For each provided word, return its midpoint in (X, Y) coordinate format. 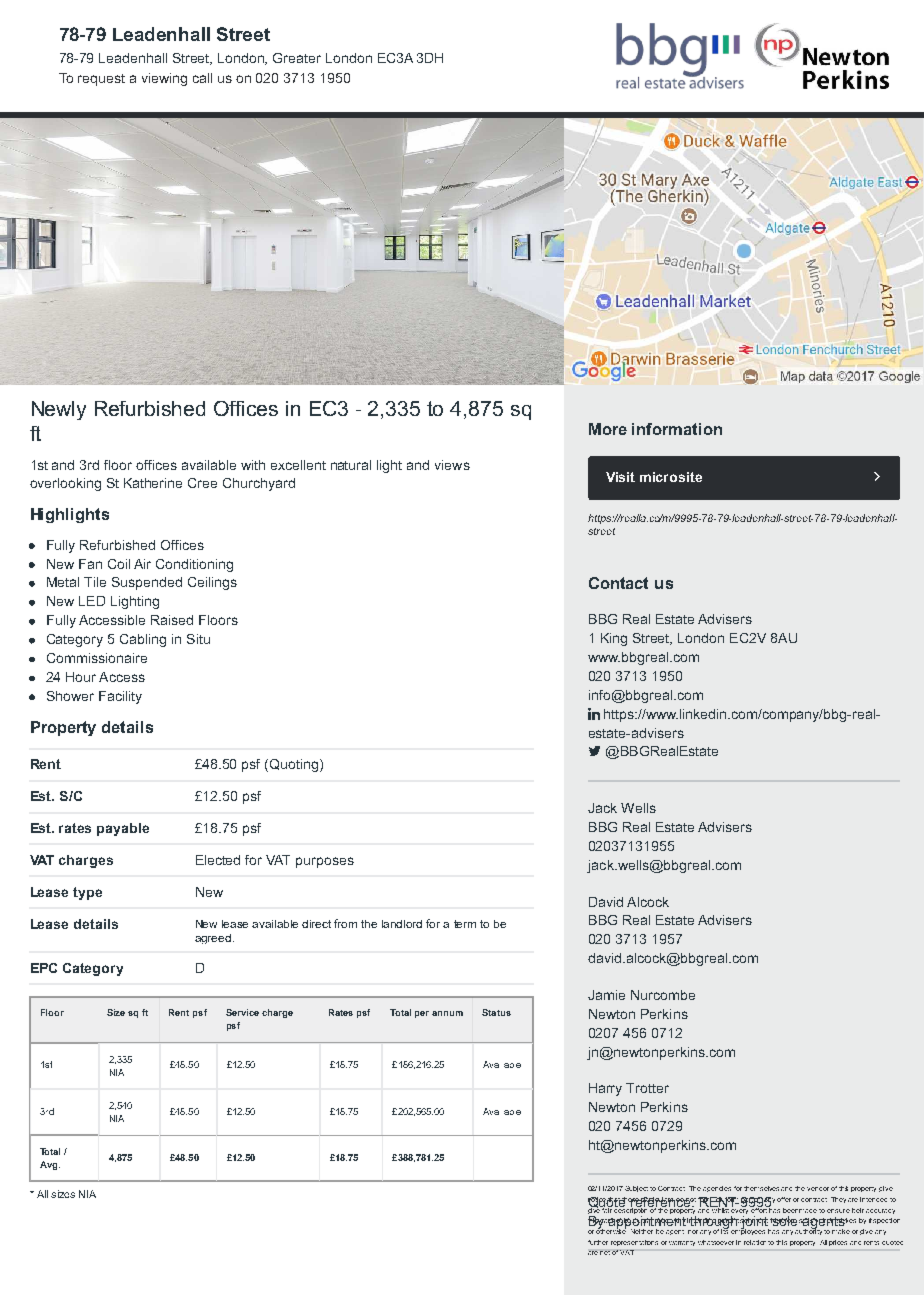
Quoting (295, 765)
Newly (59, 410)
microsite (671, 477)
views (452, 465)
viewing (164, 79)
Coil (119, 564)
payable (123, 829)
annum (447, 1013)
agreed (213, 939)
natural (351, 465)
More (608, 429)
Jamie (606, 995)
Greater (297, 58)
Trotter (647, 1088)
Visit (620, 477)
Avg (50, 1165)
